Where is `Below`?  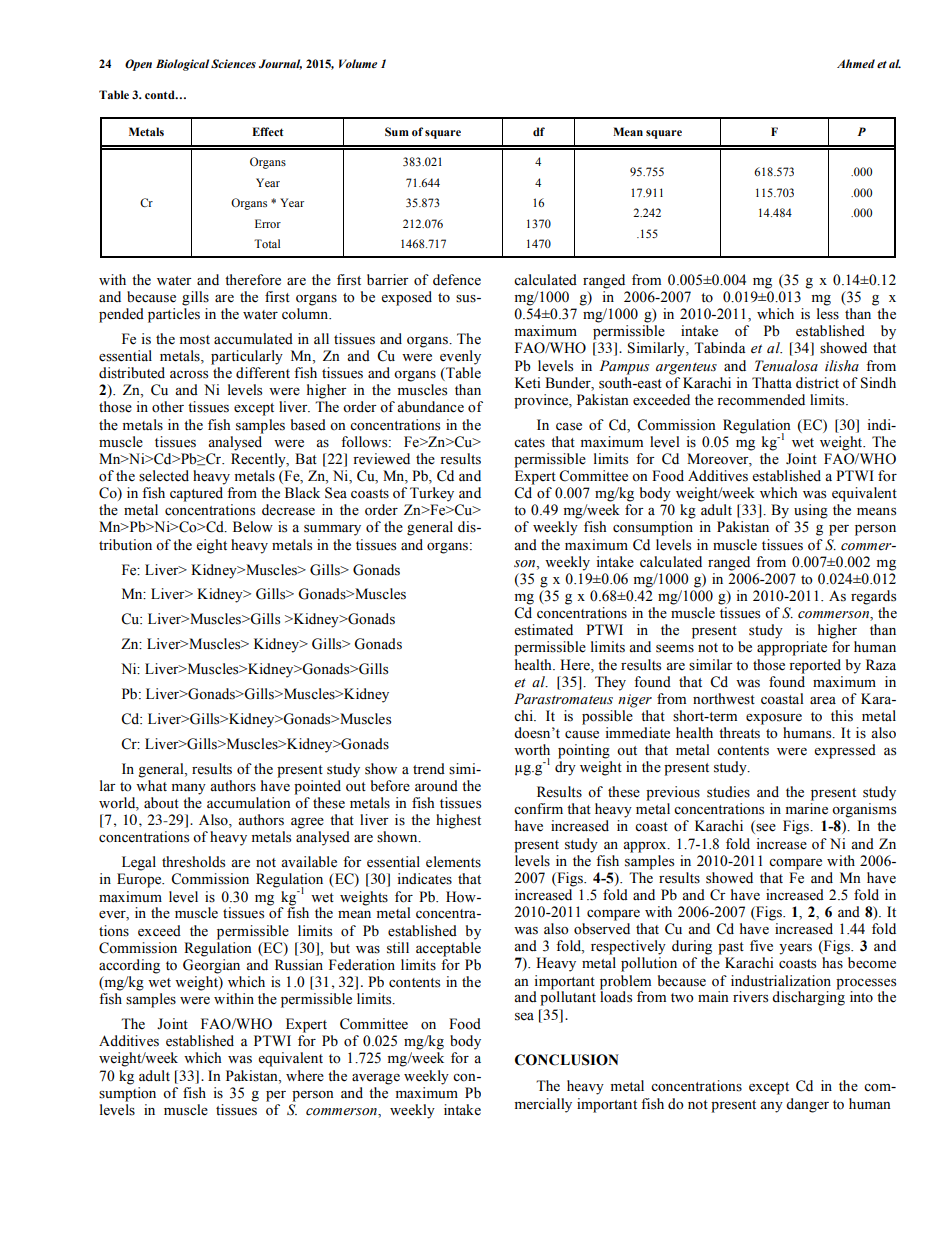
Below is located at coordinates (253, 527).
